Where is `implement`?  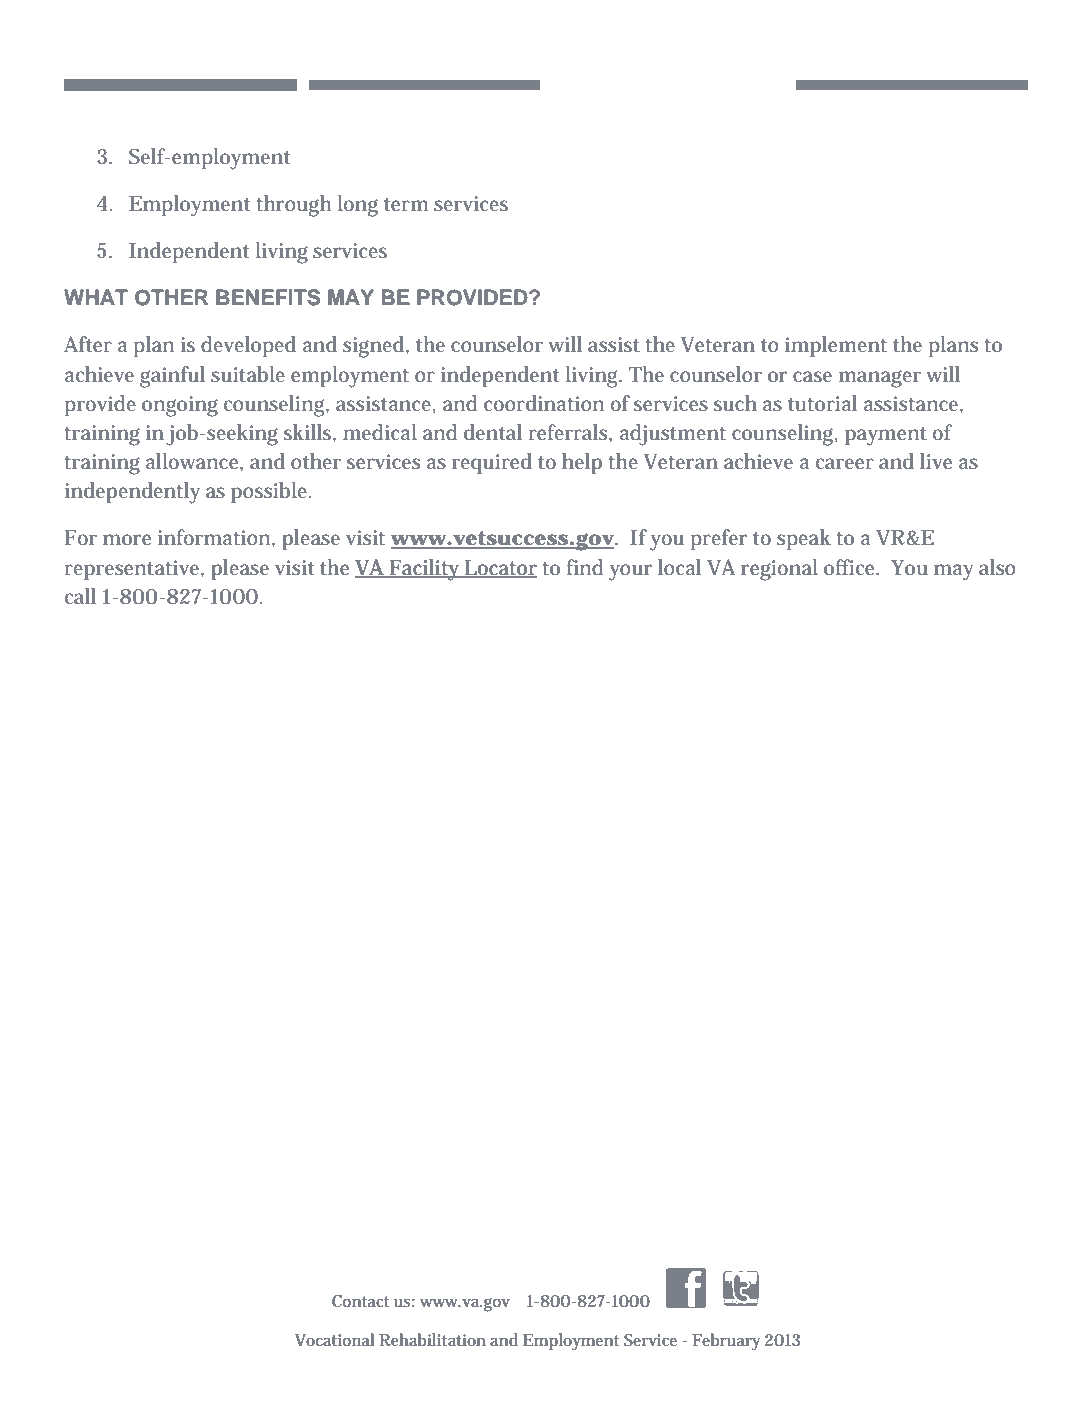 implement is located at coordinates (836, 346).
